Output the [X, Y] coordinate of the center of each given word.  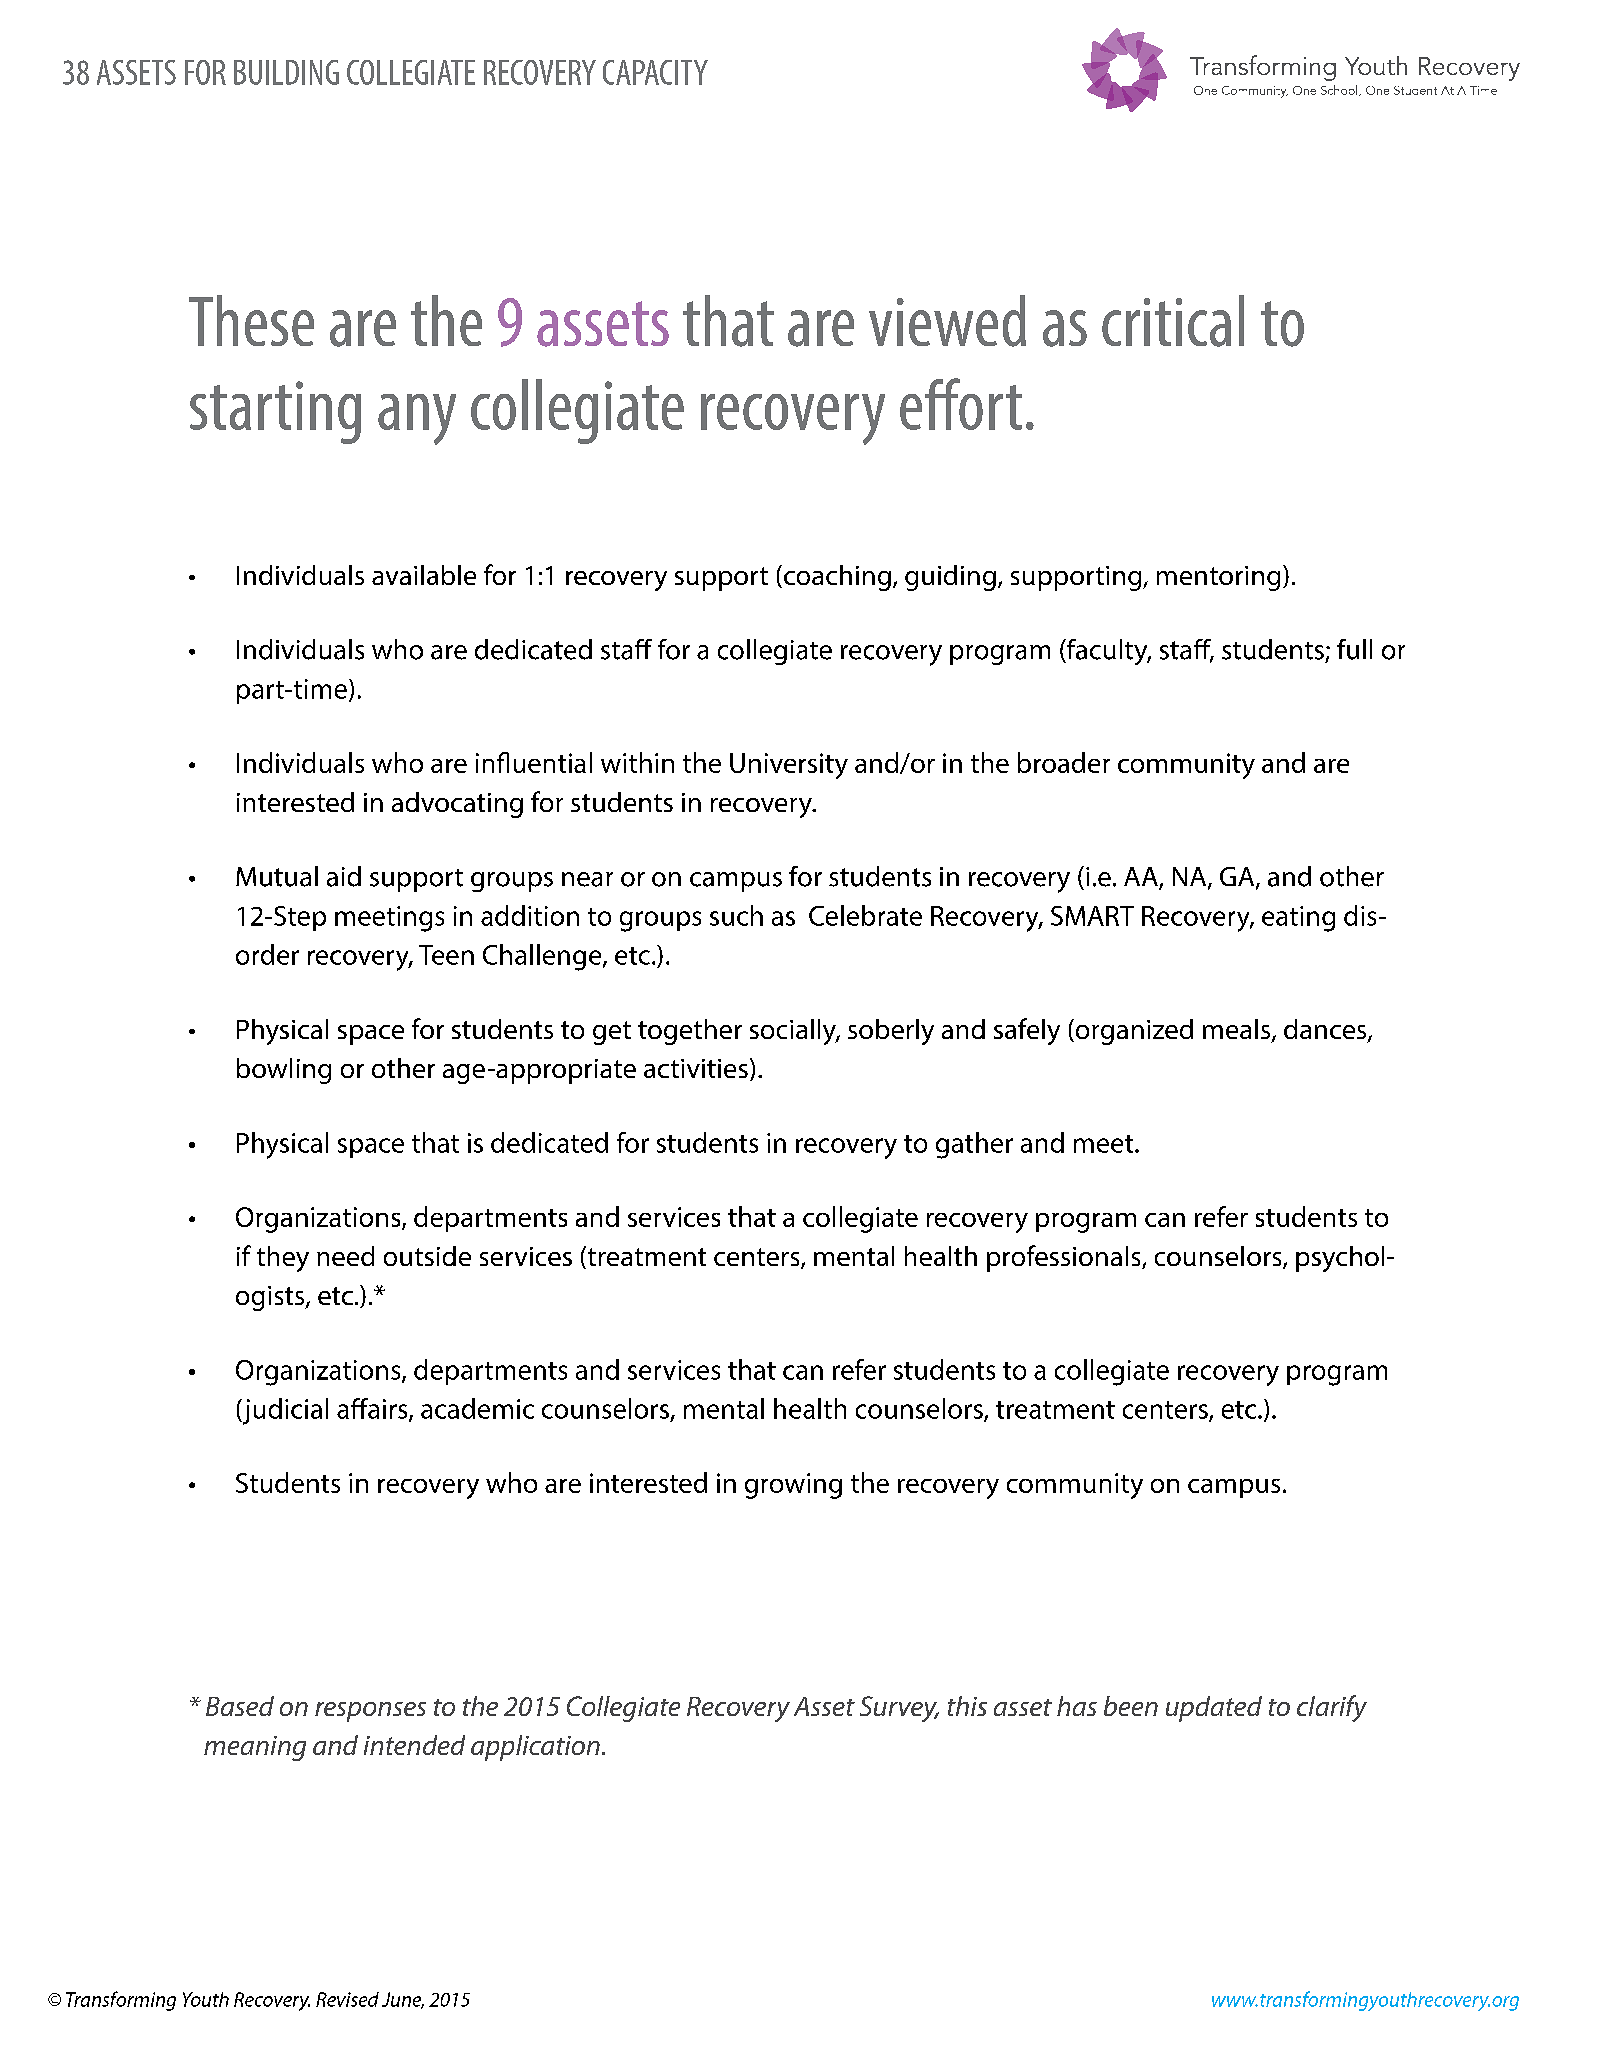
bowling [284, 1071]
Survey [899, 1709]
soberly [891, 1032]
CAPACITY [655, 72]
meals [1238, 1030]
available [424, 575]
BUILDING [286, 72]
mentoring [1218, 578]
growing [793, 1486]
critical [1173, 321]
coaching [837, 578]
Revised [347, 1999]
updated [1214, 1709]
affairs [373, 1409]
